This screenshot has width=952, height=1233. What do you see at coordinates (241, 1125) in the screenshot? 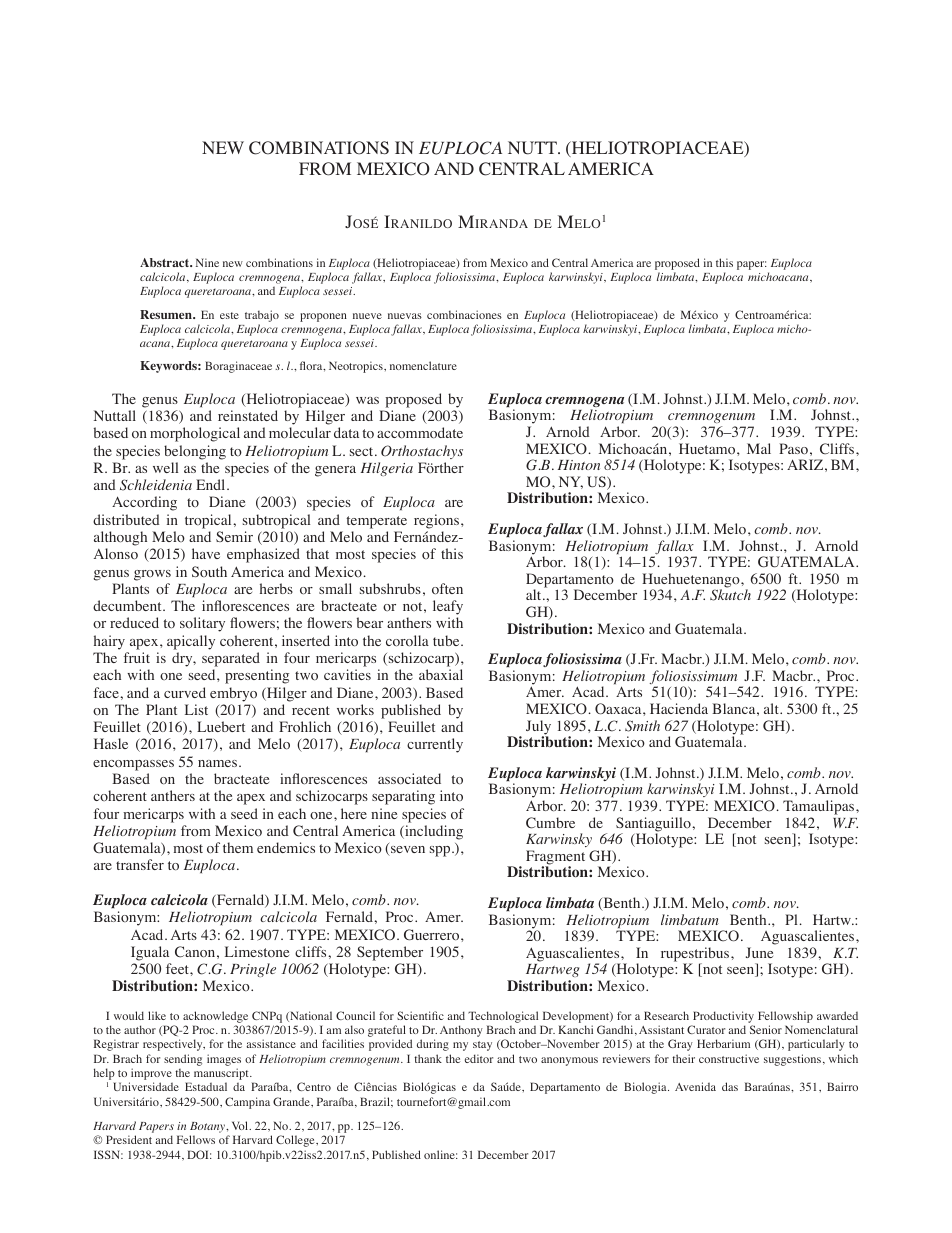
I see `Vol` at bounding box center [241, 1125].
